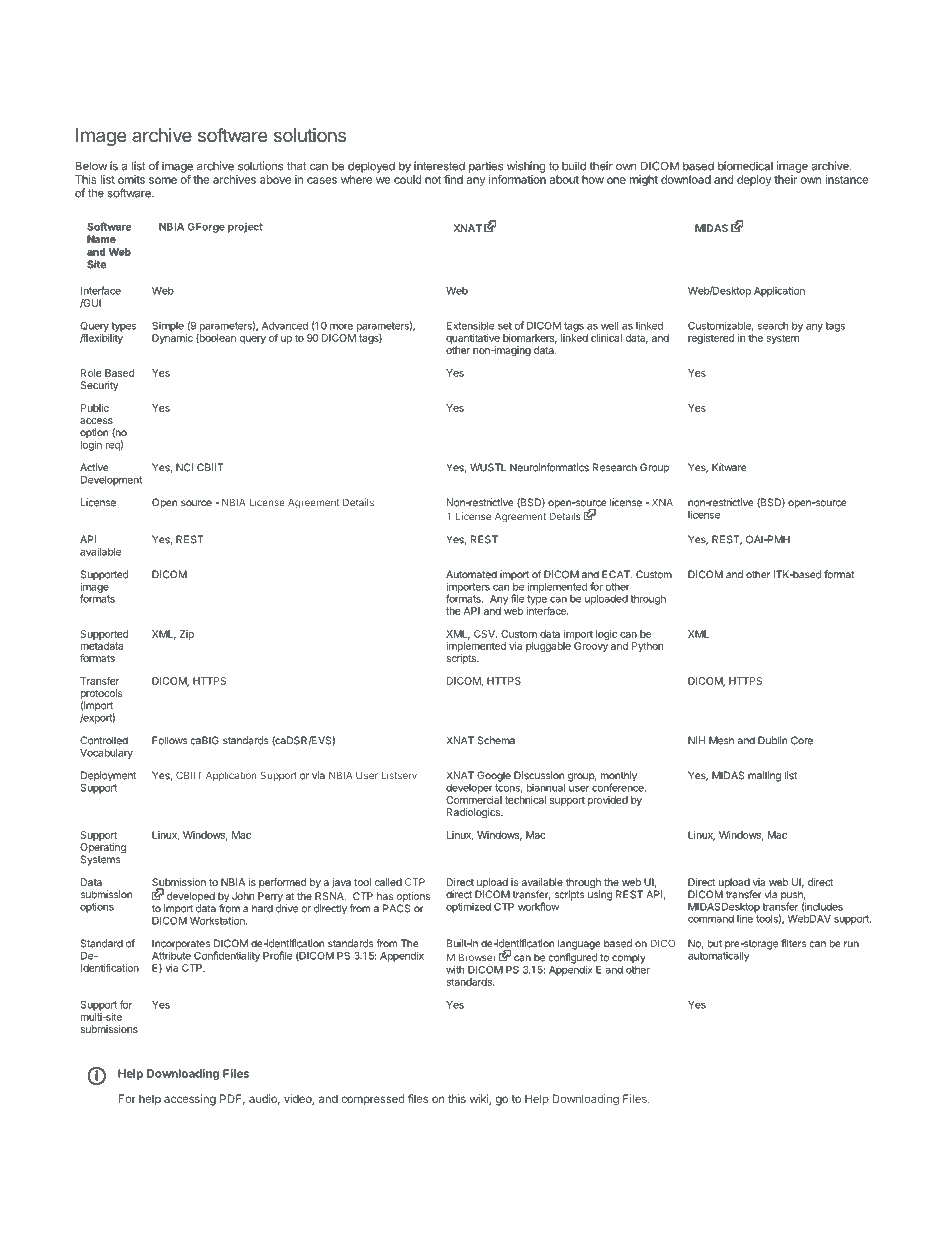  Describe the element at coordinates (469, 789) in the document. I see `developer` at that location.
